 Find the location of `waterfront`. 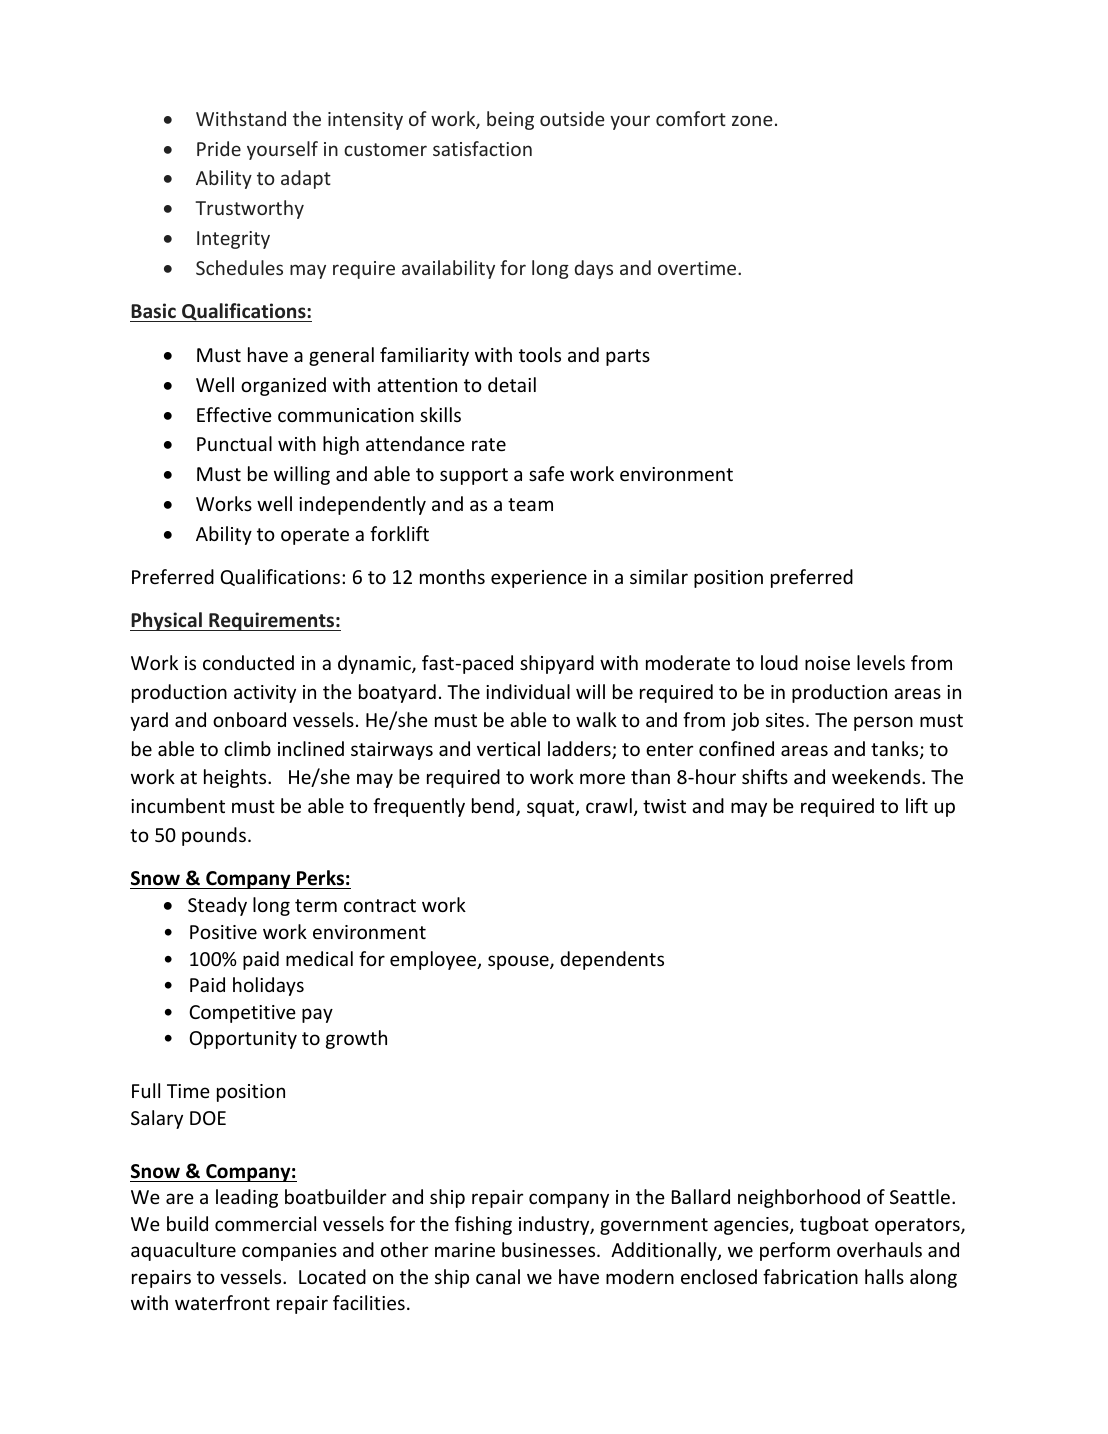

waterfront is located at coordinates (222, 1302).
